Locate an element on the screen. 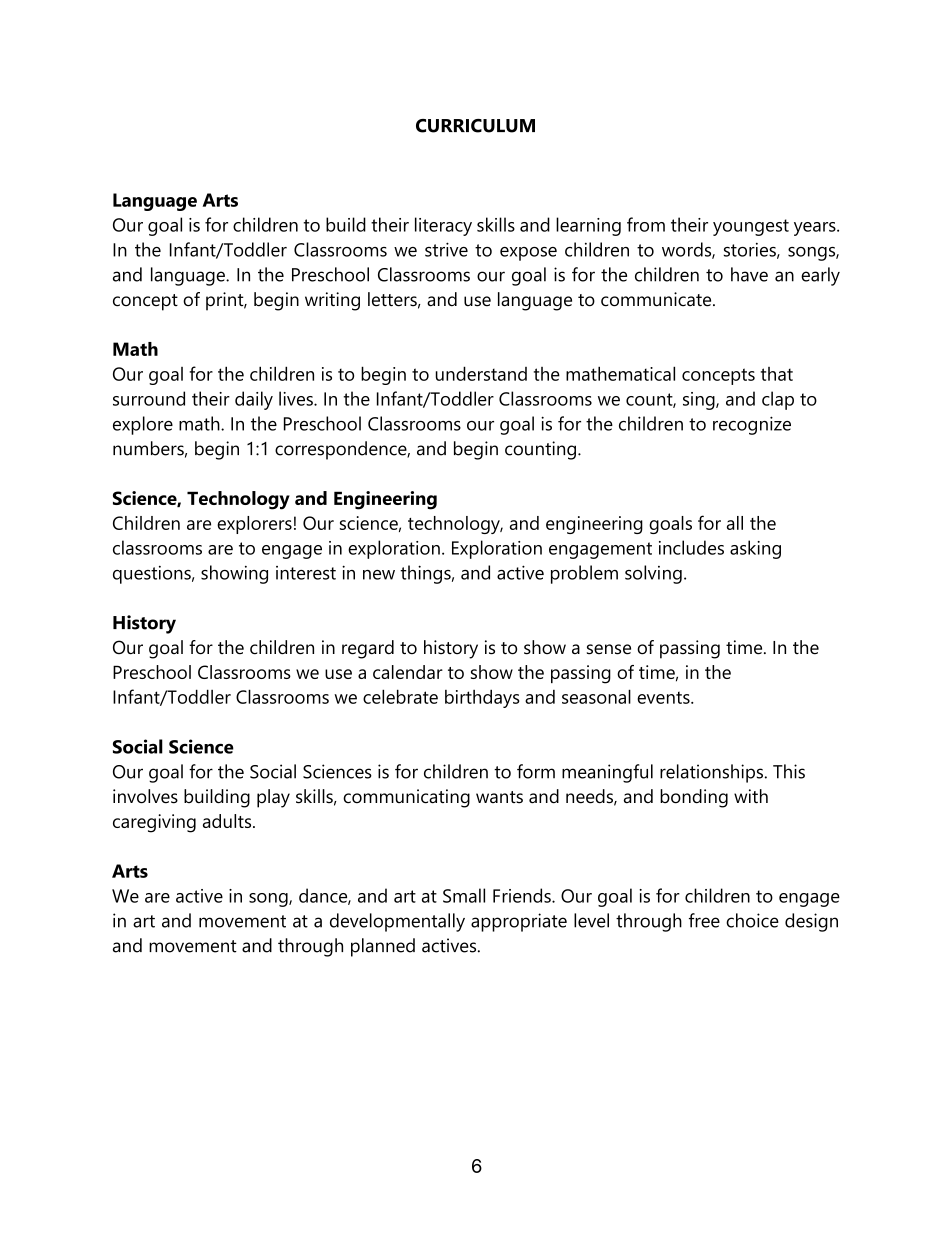 The width and height of the screenshot is (952, 1233). recognize is located at coordinates (752, 425).
